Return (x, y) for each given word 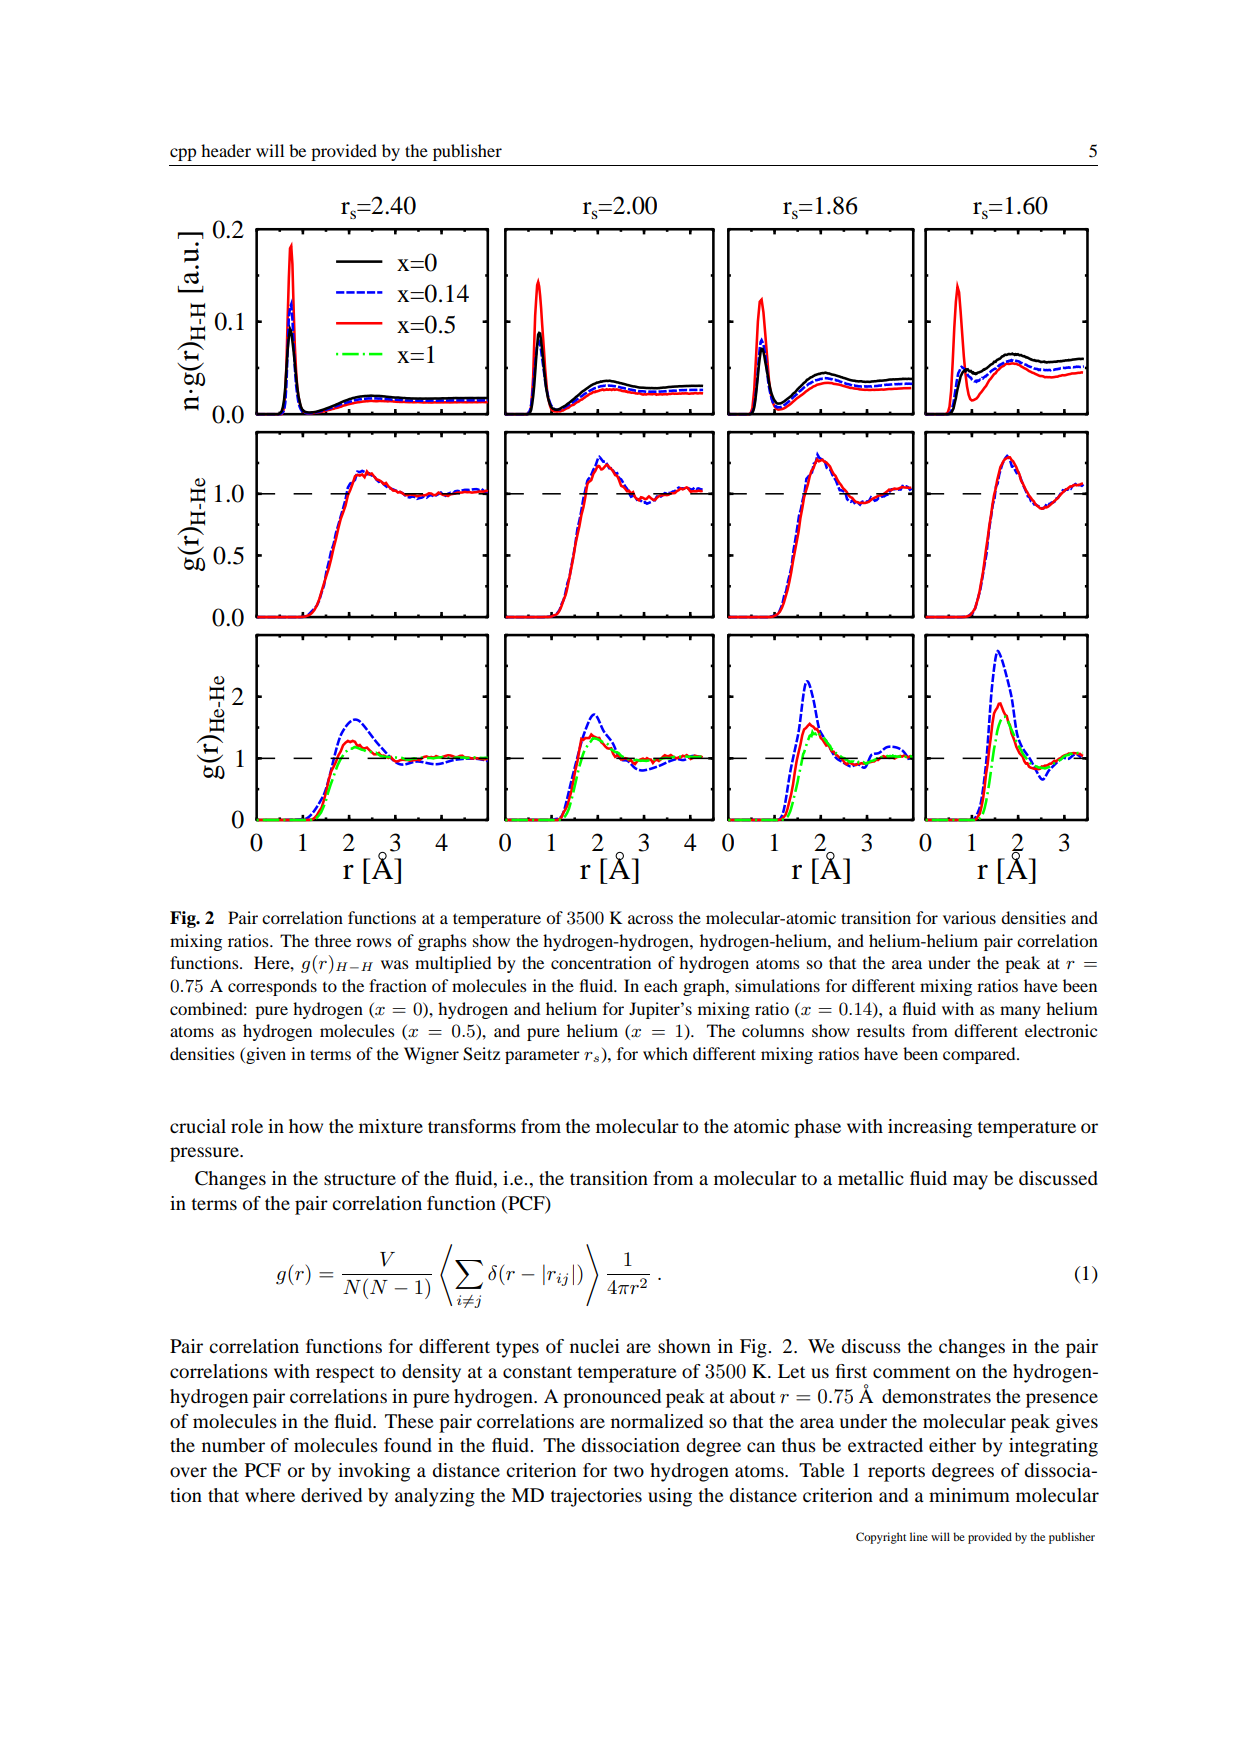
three (333, 940)
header (226, 150)
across (650, 919)
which (665, 1053)
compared (980, 1055)
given (265, 1055)
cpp (183, 154)
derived (331, 1495)
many (1020, 1012)
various (969, 917)
